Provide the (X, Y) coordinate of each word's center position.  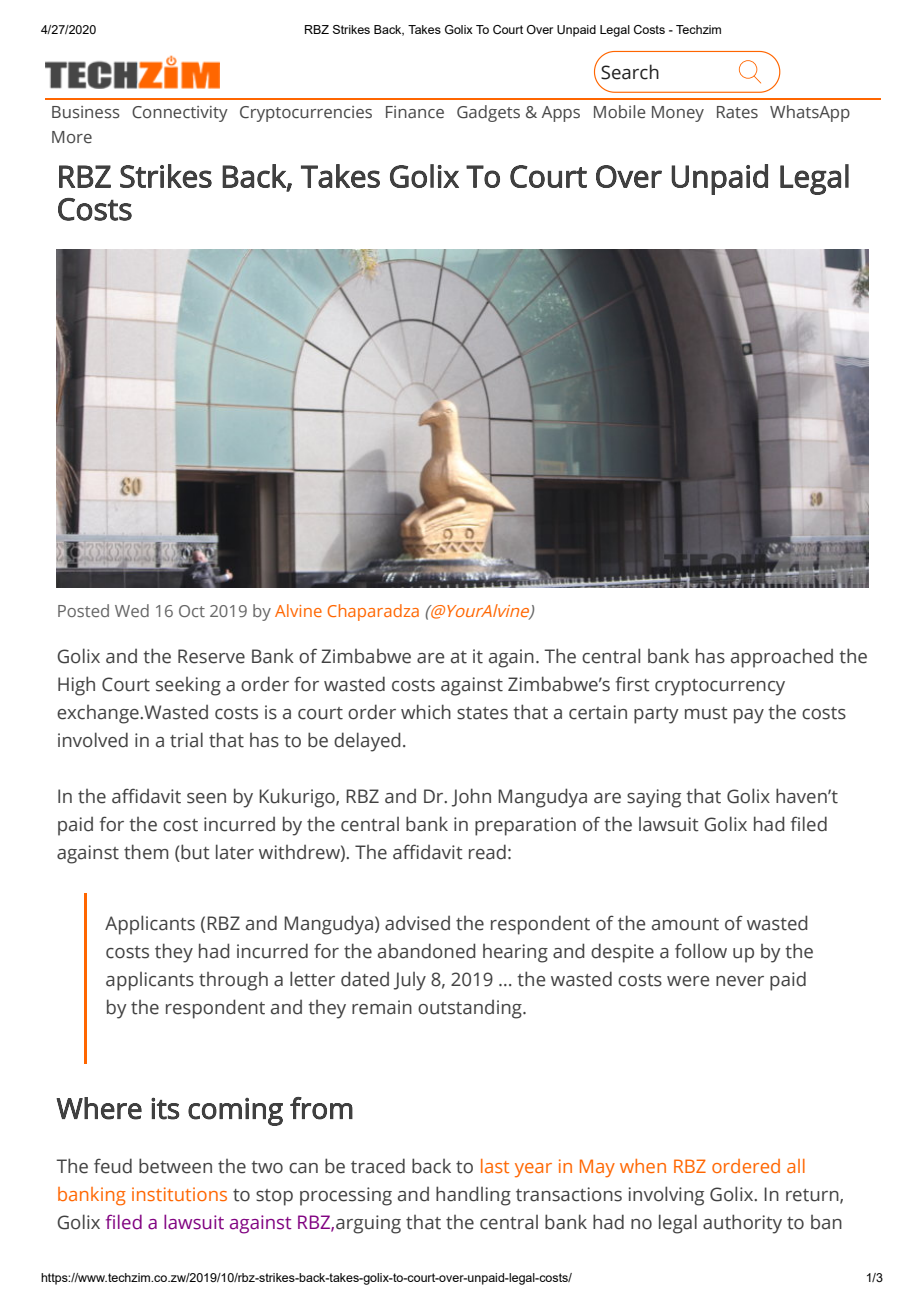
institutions (179, 1194)
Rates (737, 112)
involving (666, 1196)
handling (473, 1196)
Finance (415, 112)
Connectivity (180, 114)
